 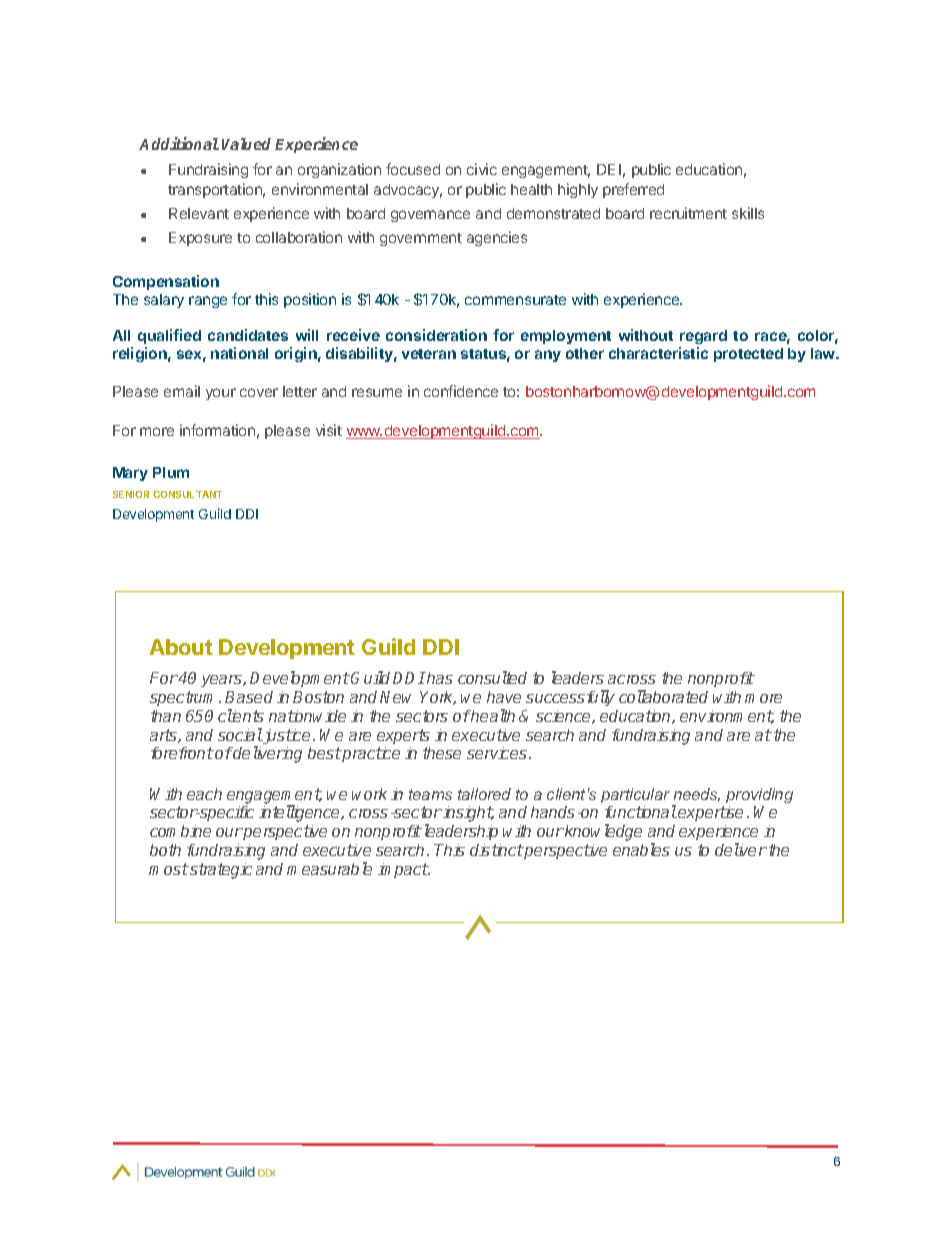 I want to click on your, so click(x=221, y=394).
